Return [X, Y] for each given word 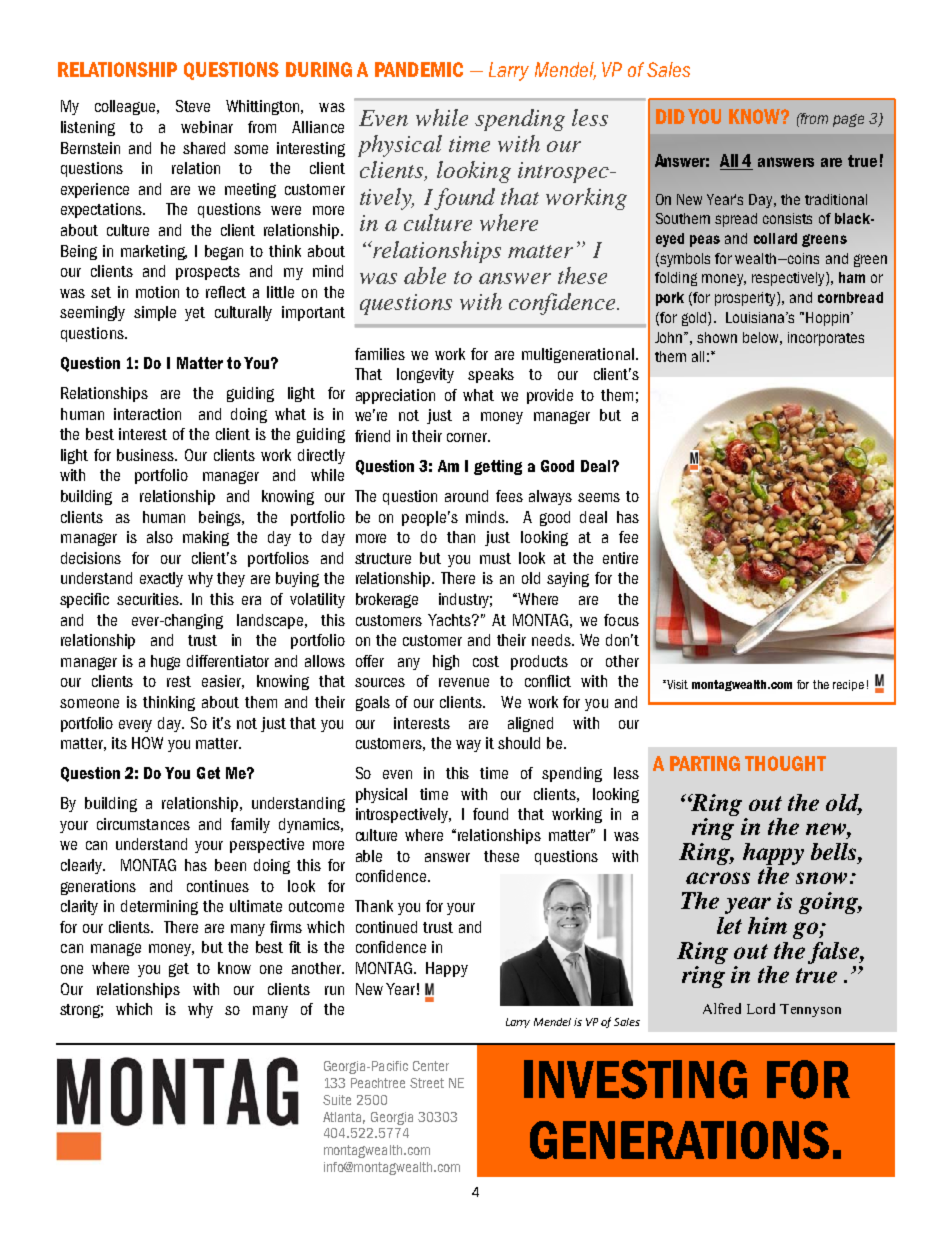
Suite [337, 1100]
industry [465, 600]
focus [621, 620]
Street [427, 1083]
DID [670, 116]
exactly [161, 579]
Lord [761, 1008]
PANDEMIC [419, 69]
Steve [193, 106]
